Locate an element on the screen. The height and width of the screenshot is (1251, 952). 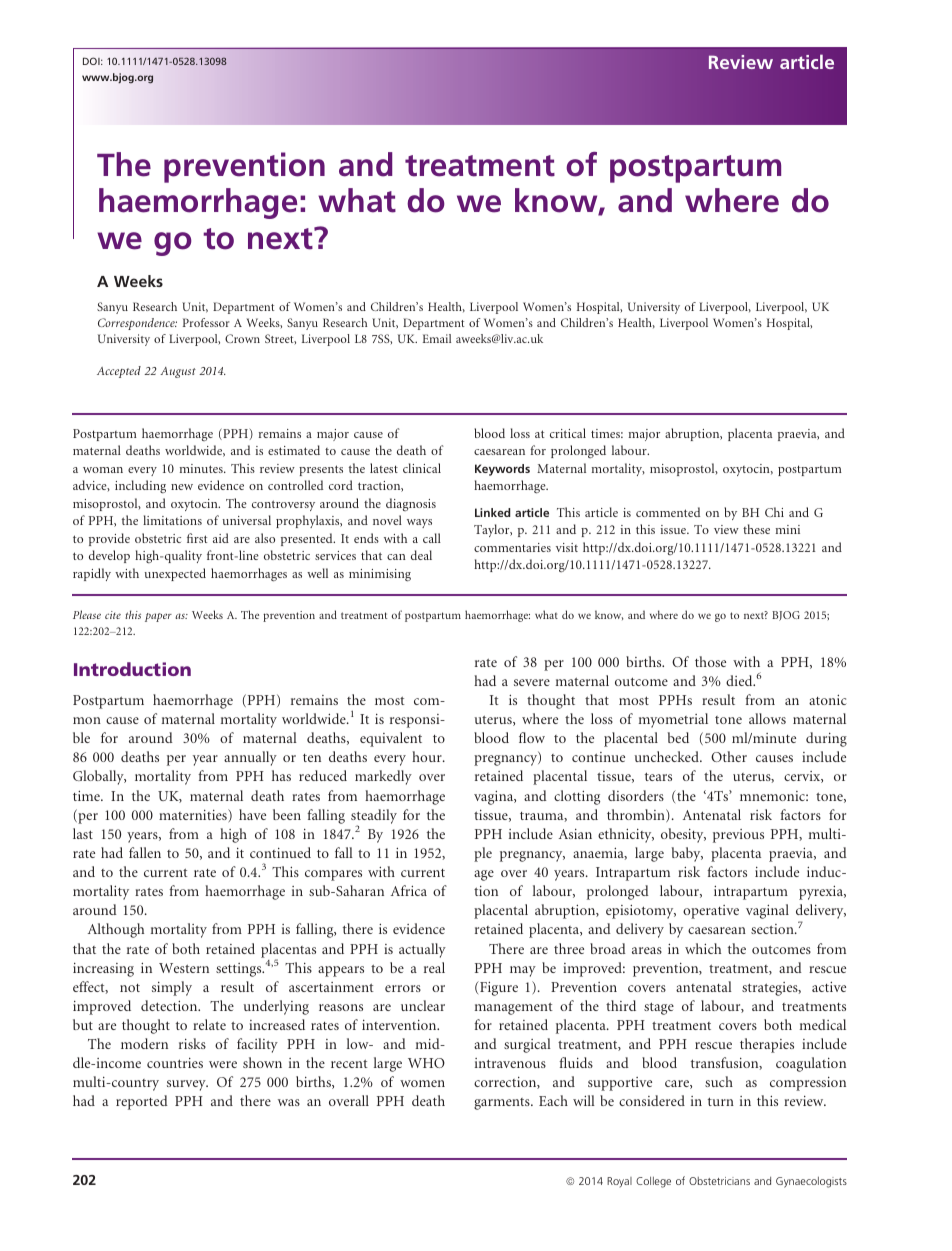
operative is located at coordinates (711, 912).
